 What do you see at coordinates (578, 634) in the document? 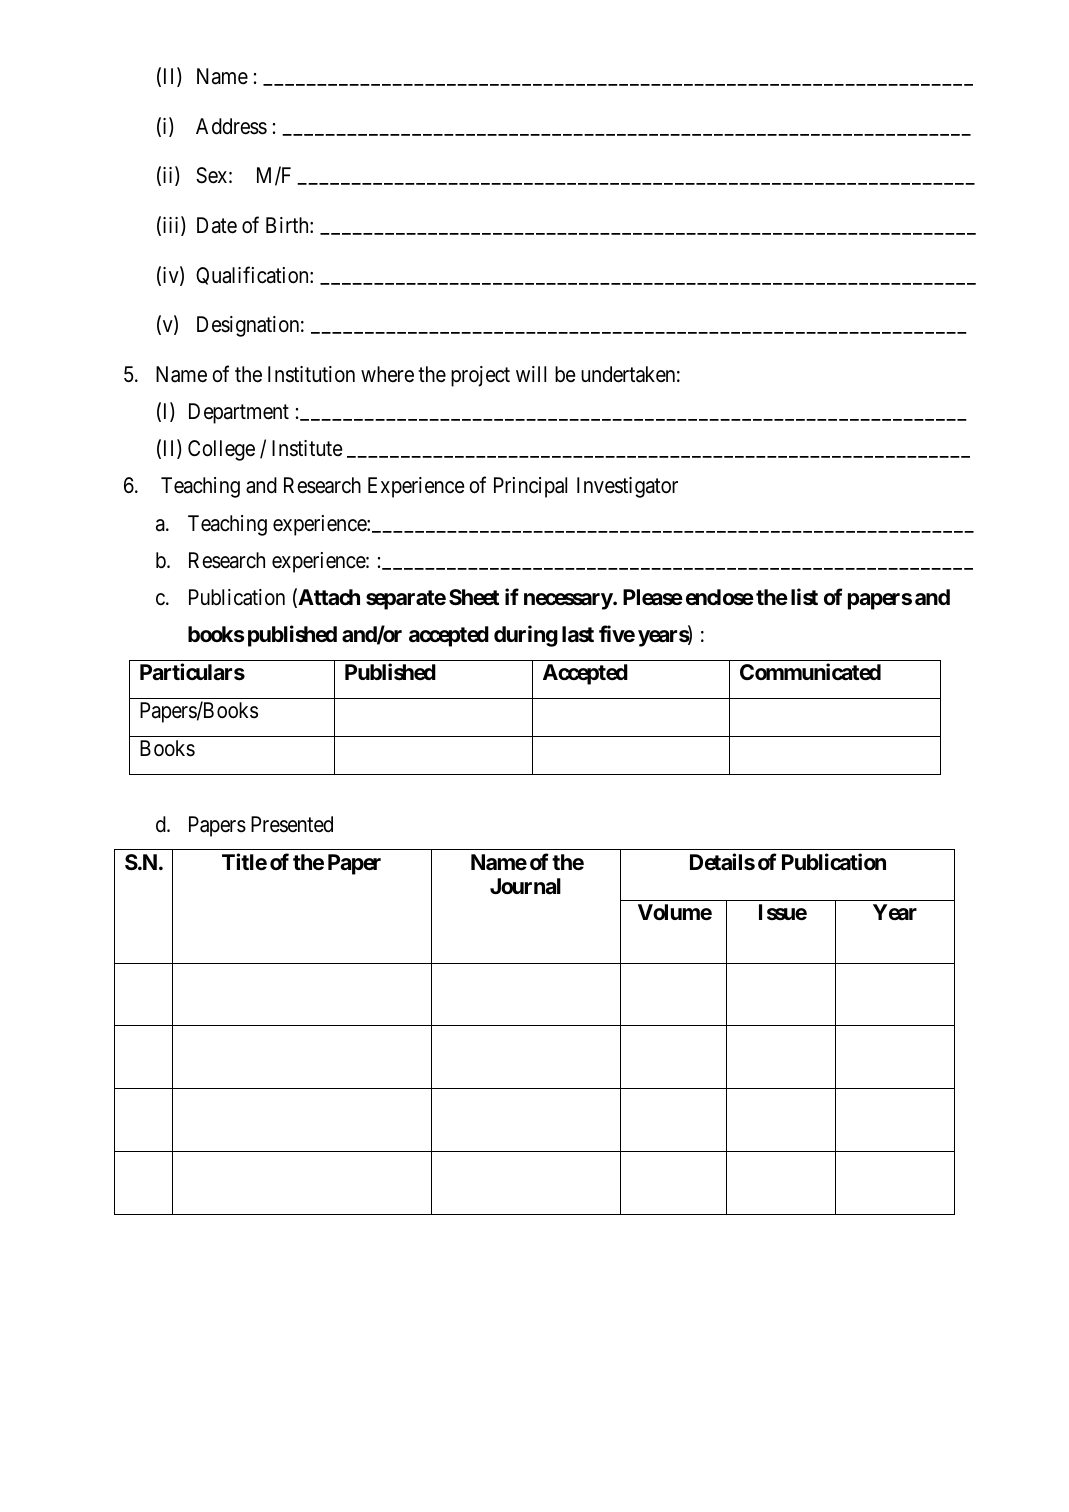
I see `last` at bounding box center [578, 634].
